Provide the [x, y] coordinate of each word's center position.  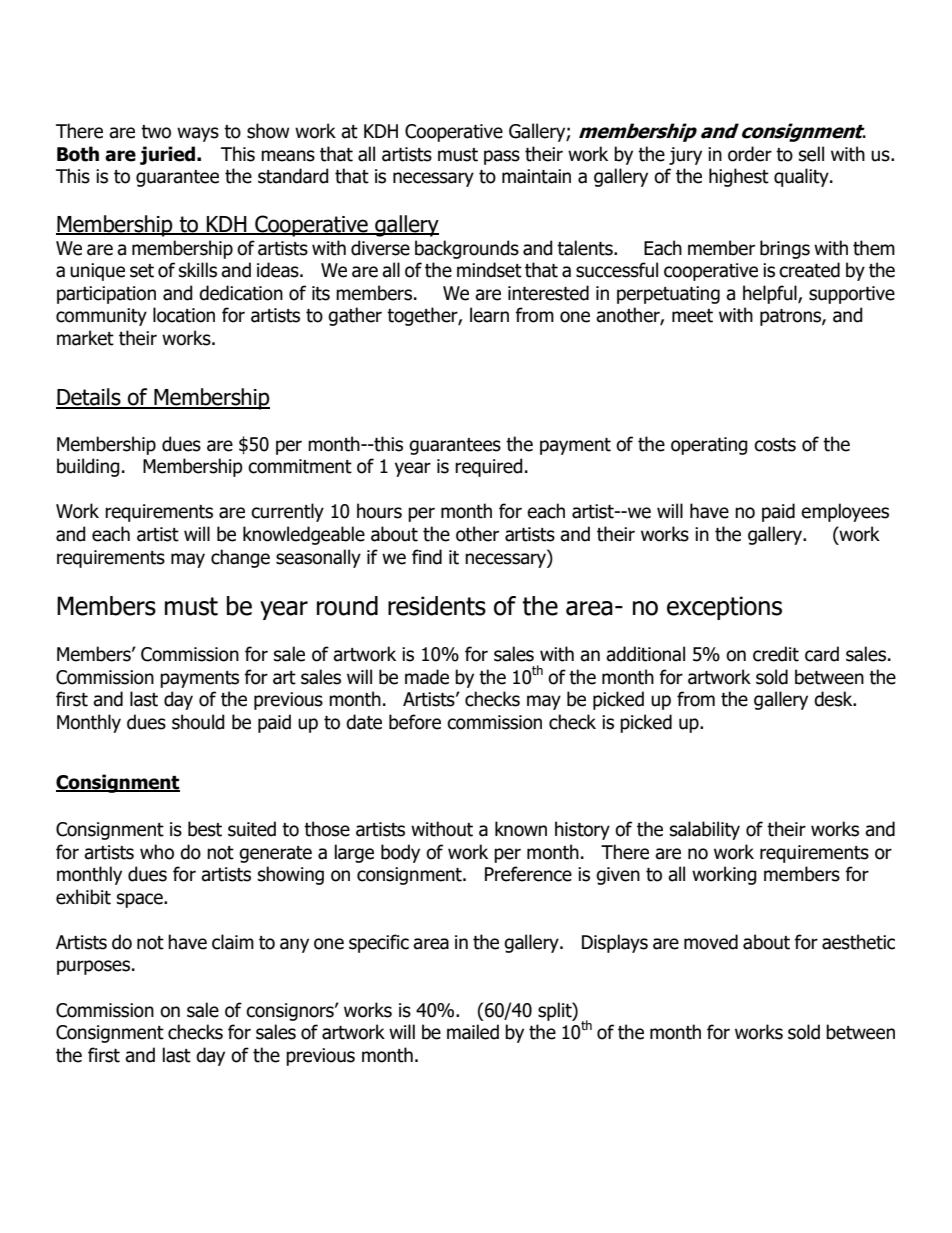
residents [437, 606]
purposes [95, 967]
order [750, 154]
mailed [473, 1032]
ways [198, 134]
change [240, 558]
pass [502, 157]
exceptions [724, 608]
